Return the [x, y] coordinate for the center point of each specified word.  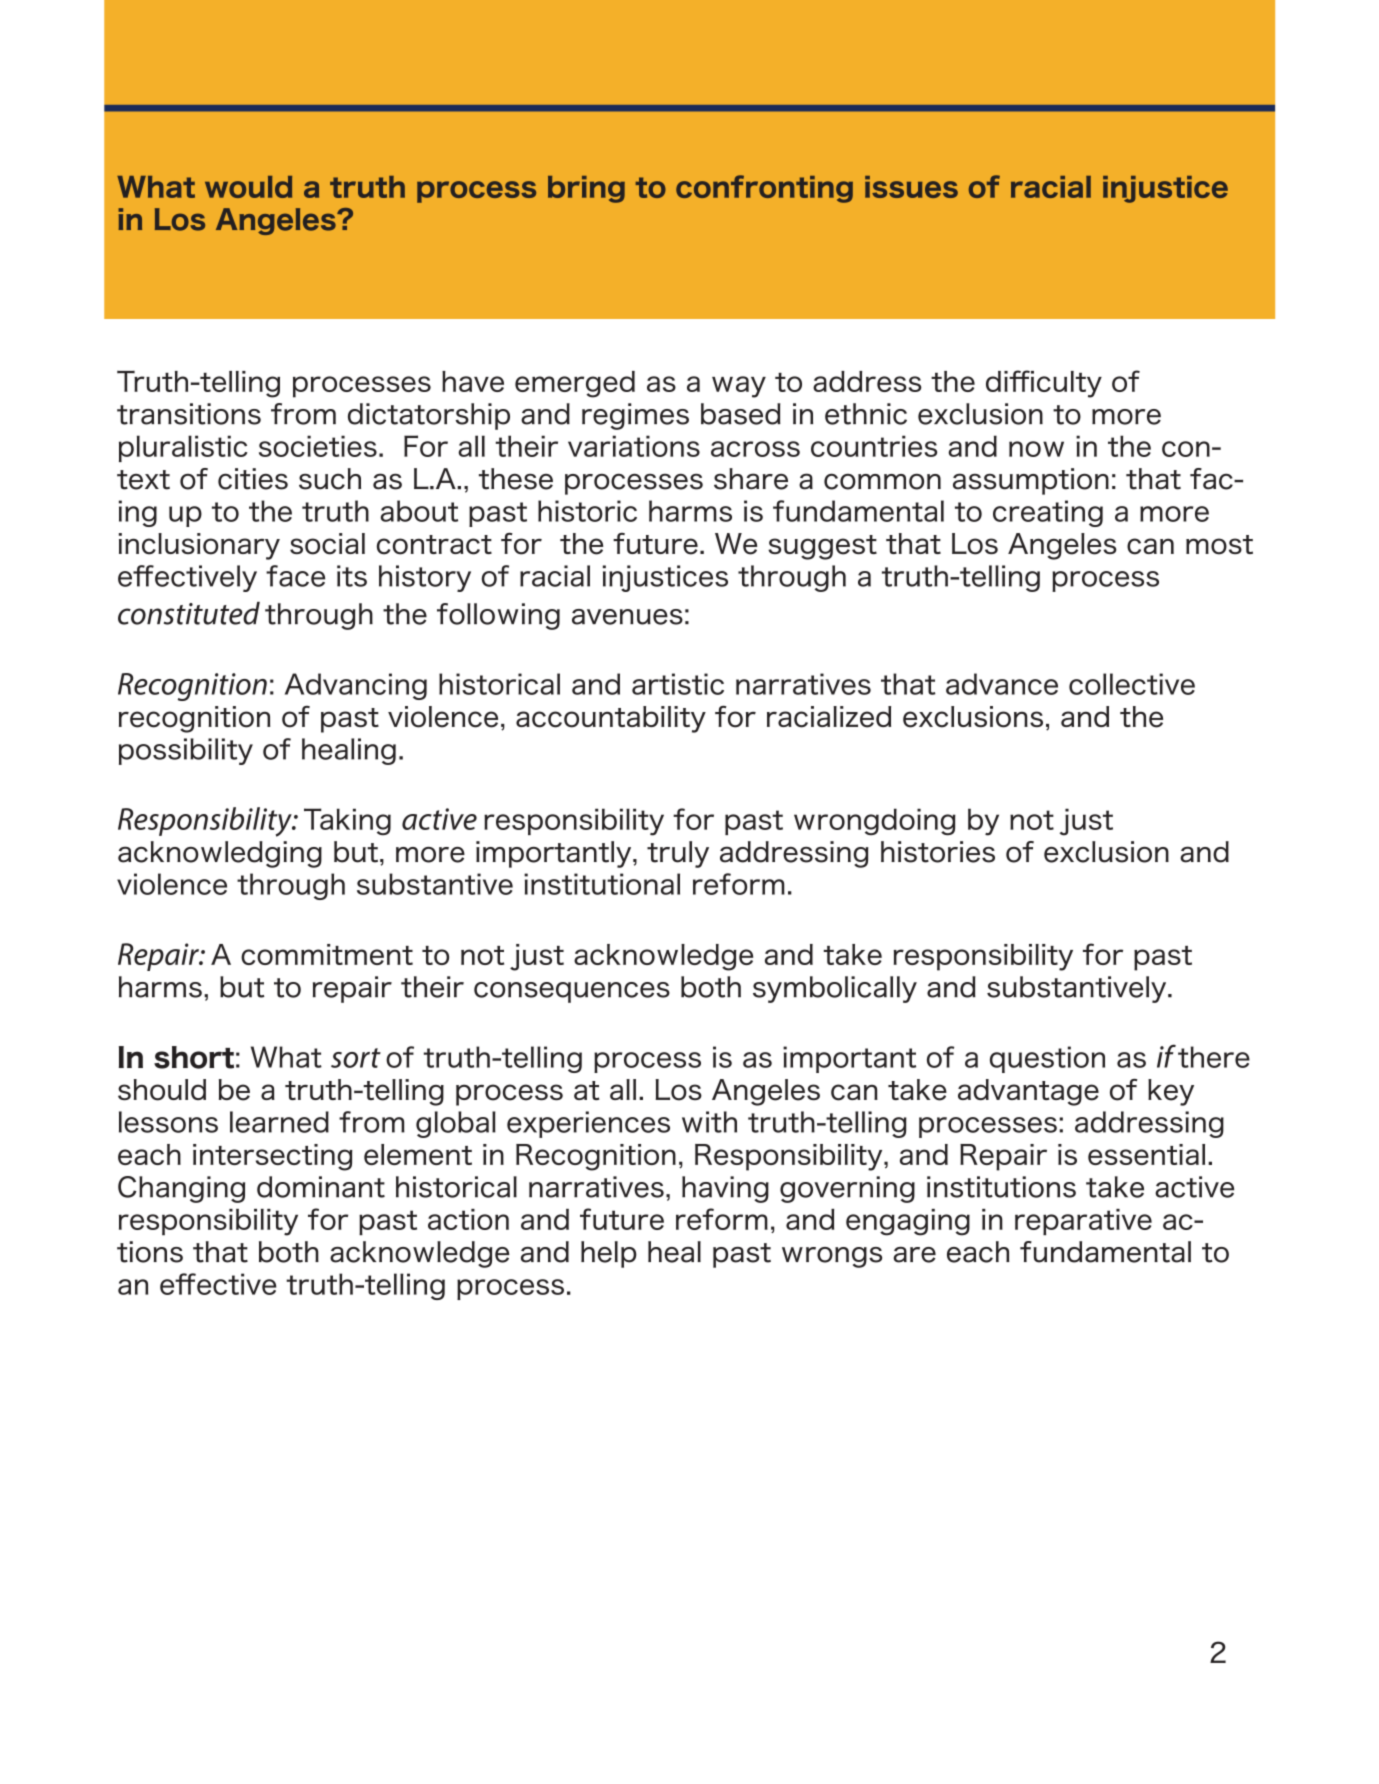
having [725, 1189]
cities [253, 479]
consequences [572, 992]
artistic [678, 684]
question [1047, 1059]
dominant [321, 1187]
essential [1146, 1154]
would [248, 187]
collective [1132, 684]
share [751, 479]
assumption [1031, 481]
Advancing [356, 686]
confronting [764, 189]
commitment [327, 954]
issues [911, 187]
